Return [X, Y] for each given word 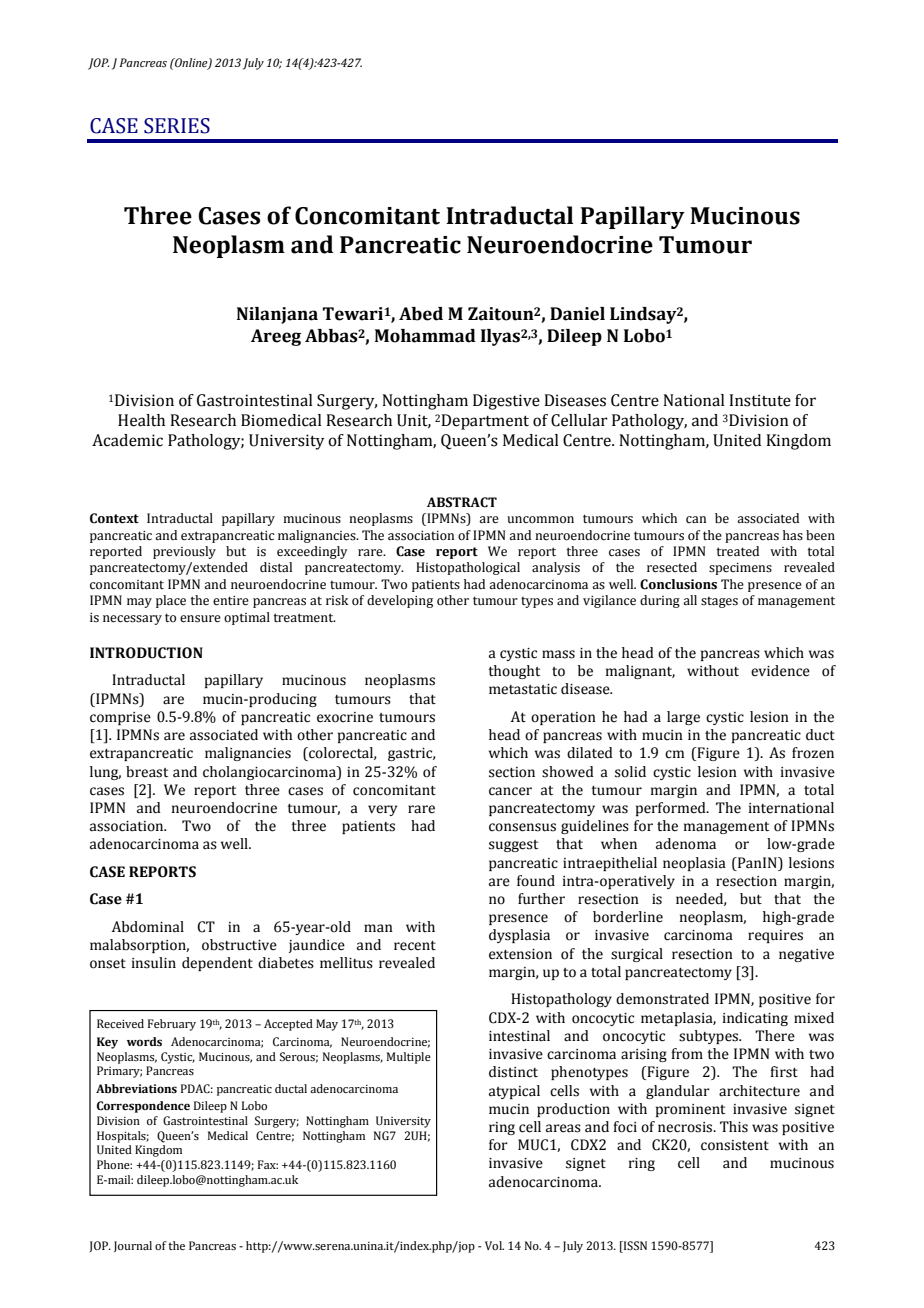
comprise [120, 718]
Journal [133, 1246]
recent [415, 946]
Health [141, 420]
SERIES [177, 126]
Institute [760, 400]
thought [514, 672]
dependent [217, 964]
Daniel [577, 314]
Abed [421, 314]
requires [775, 936]
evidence [780, 671]
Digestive [506, 402]
